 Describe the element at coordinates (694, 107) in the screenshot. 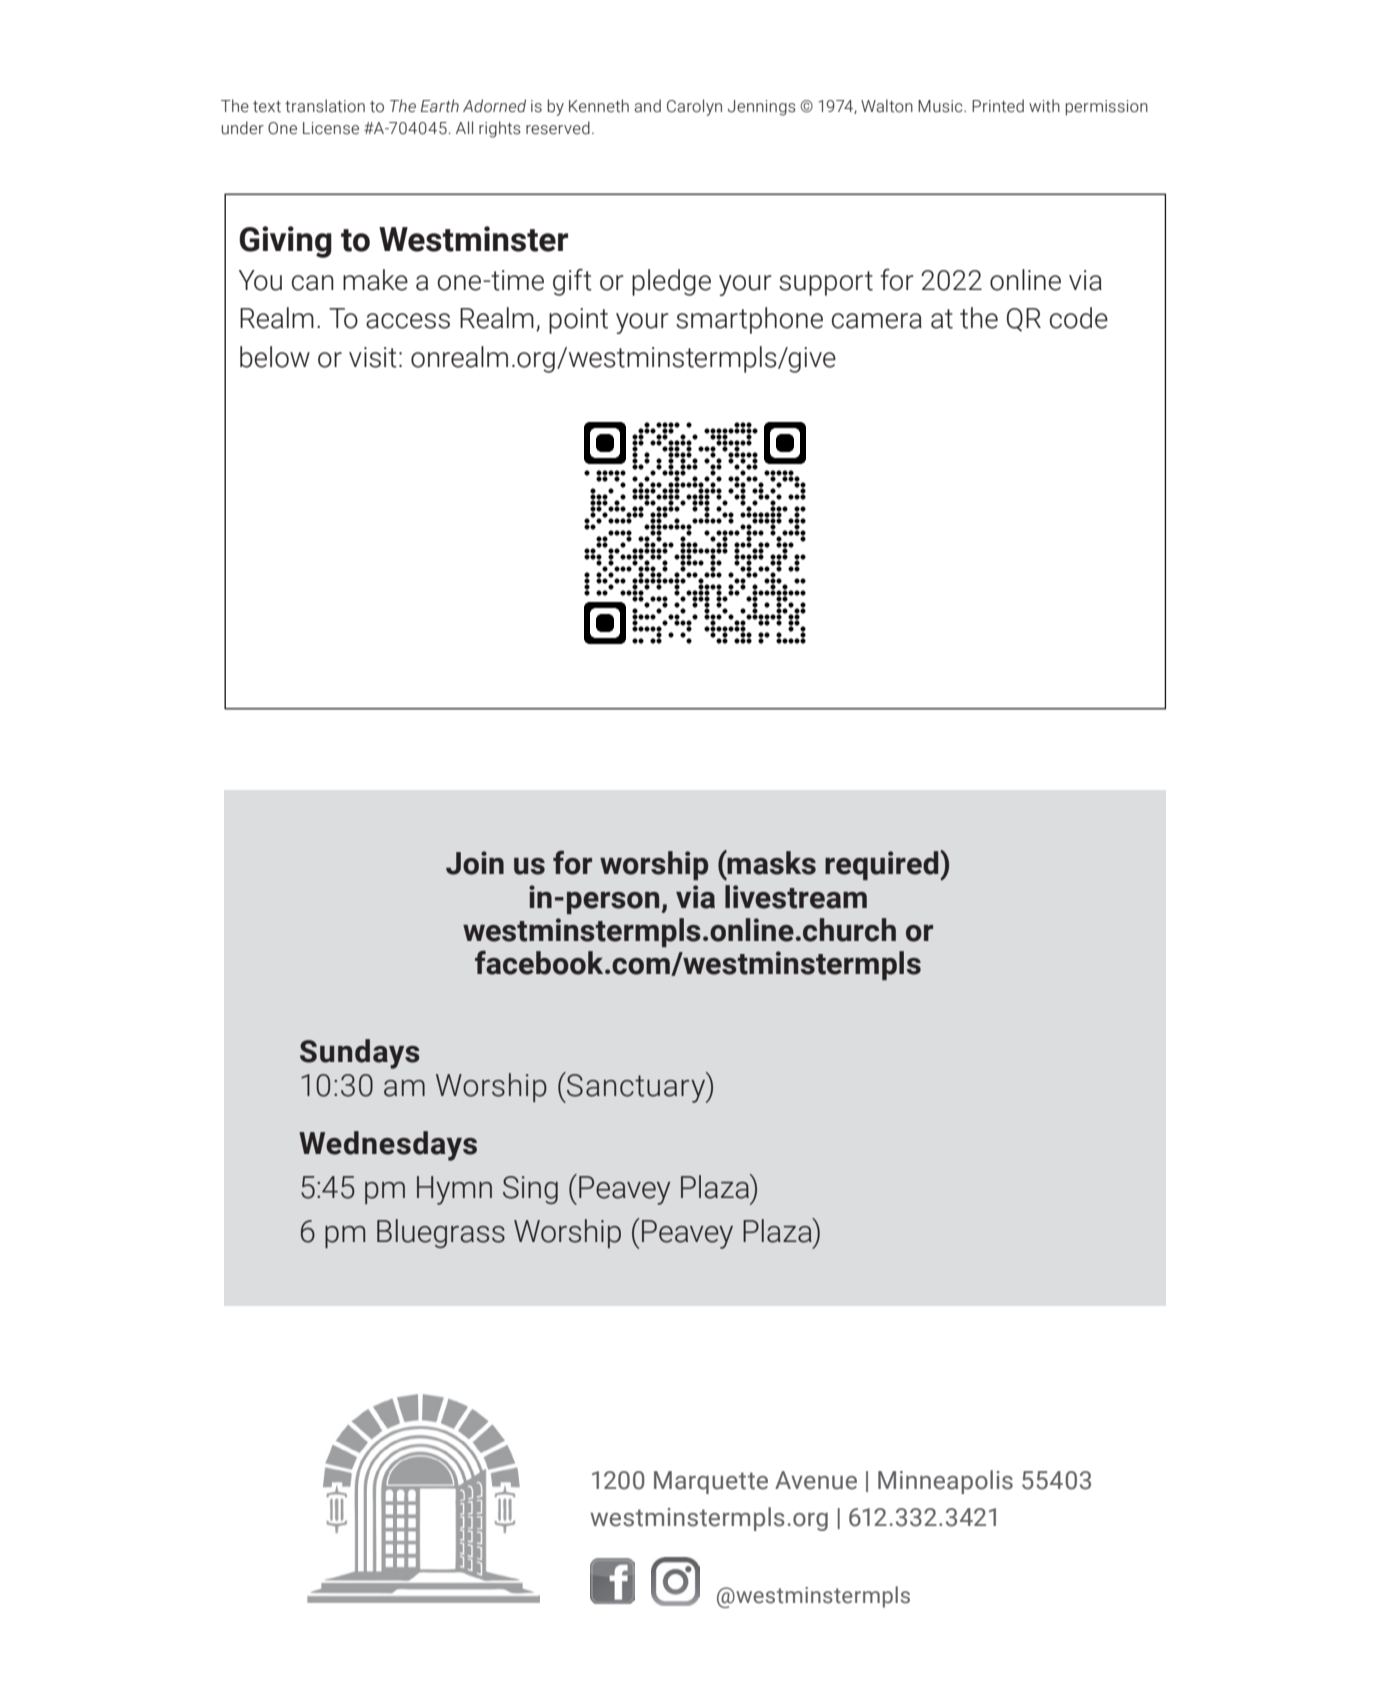

I see `Carolyn` at that location.
